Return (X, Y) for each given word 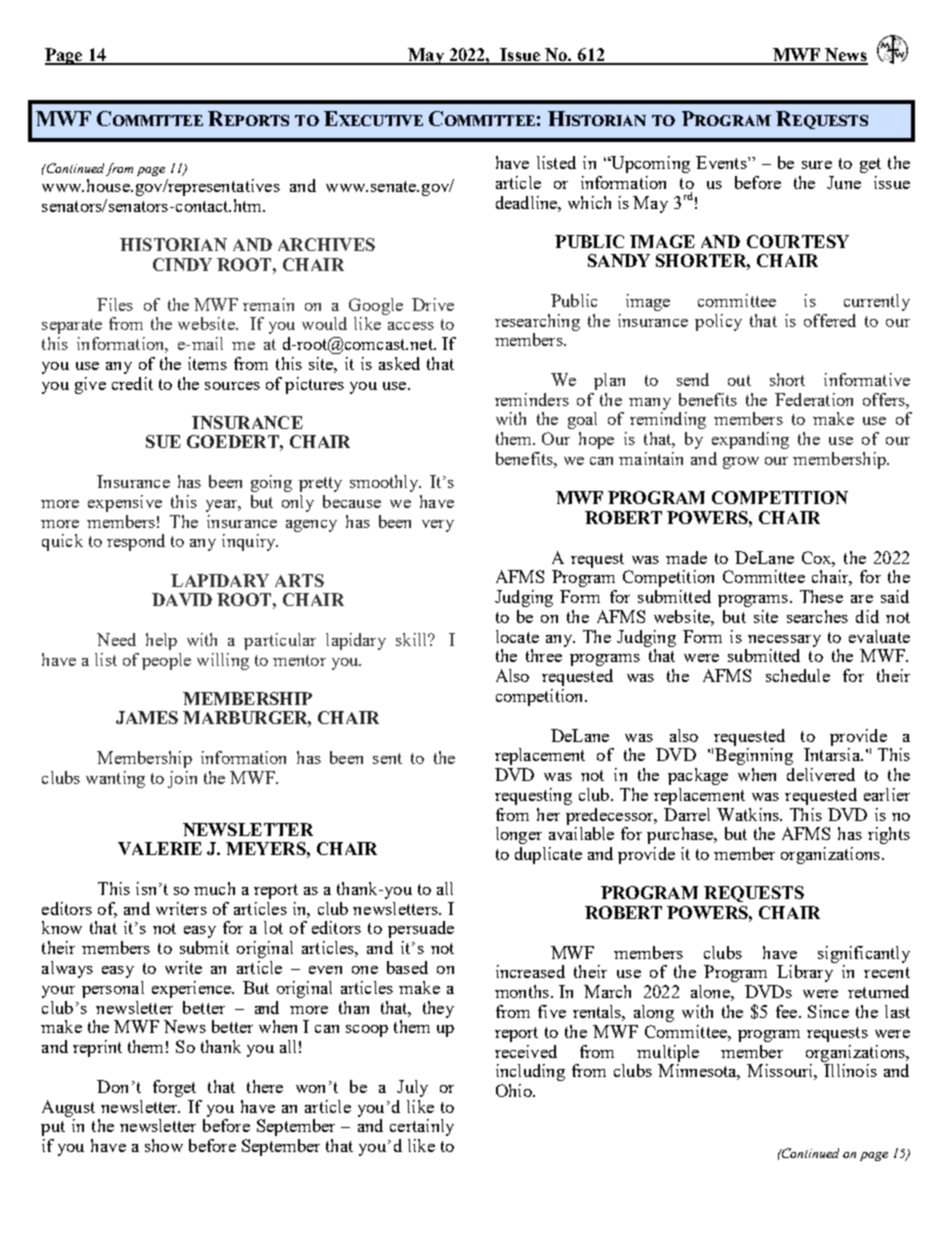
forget (174, 1088)
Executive (373, 118)
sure (817, 165)
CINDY (182, 264)
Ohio (515, 1090)
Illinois (850, 1070)
